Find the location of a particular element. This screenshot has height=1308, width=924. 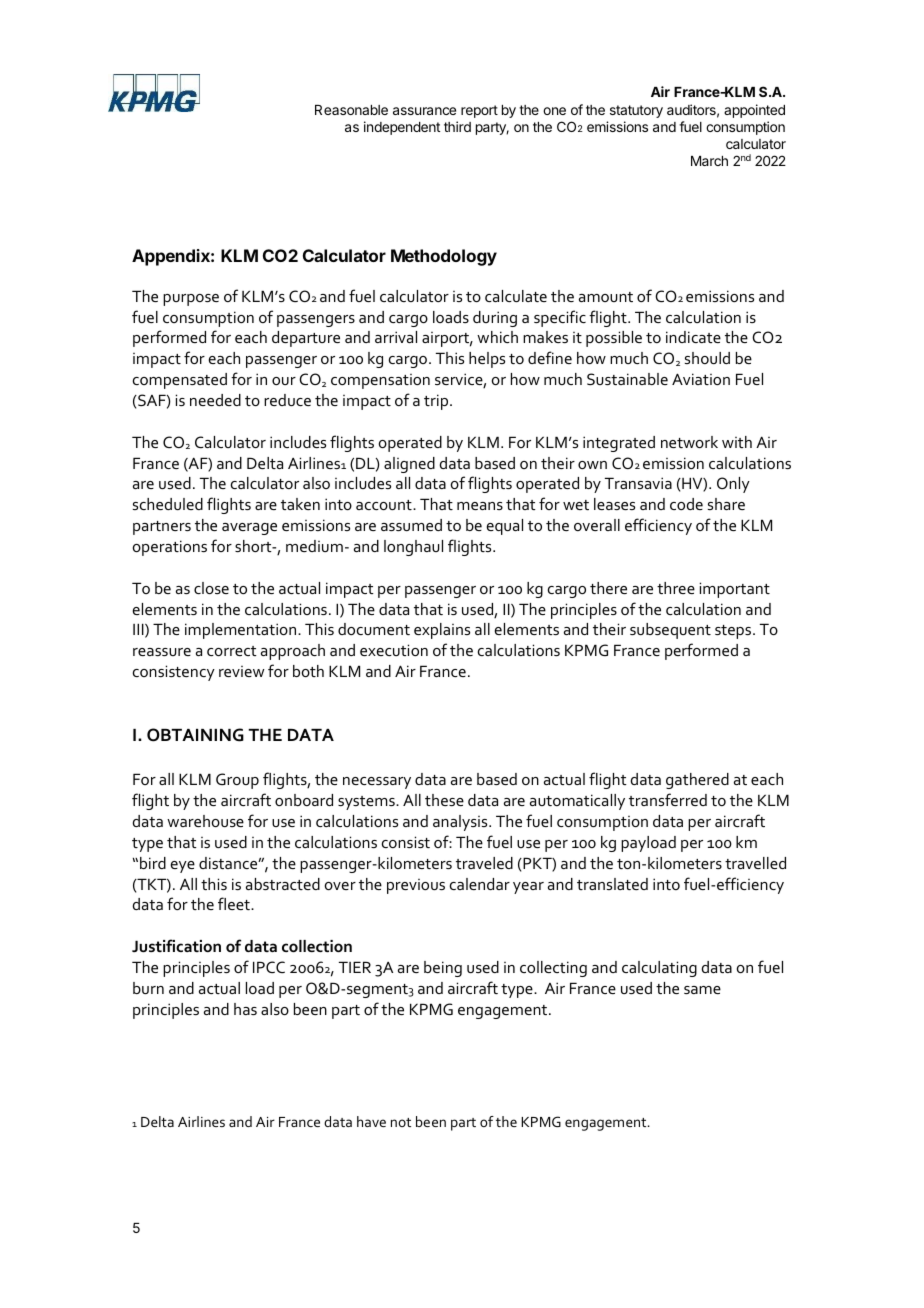

Reasonable is located at coordinates (351, 110).
